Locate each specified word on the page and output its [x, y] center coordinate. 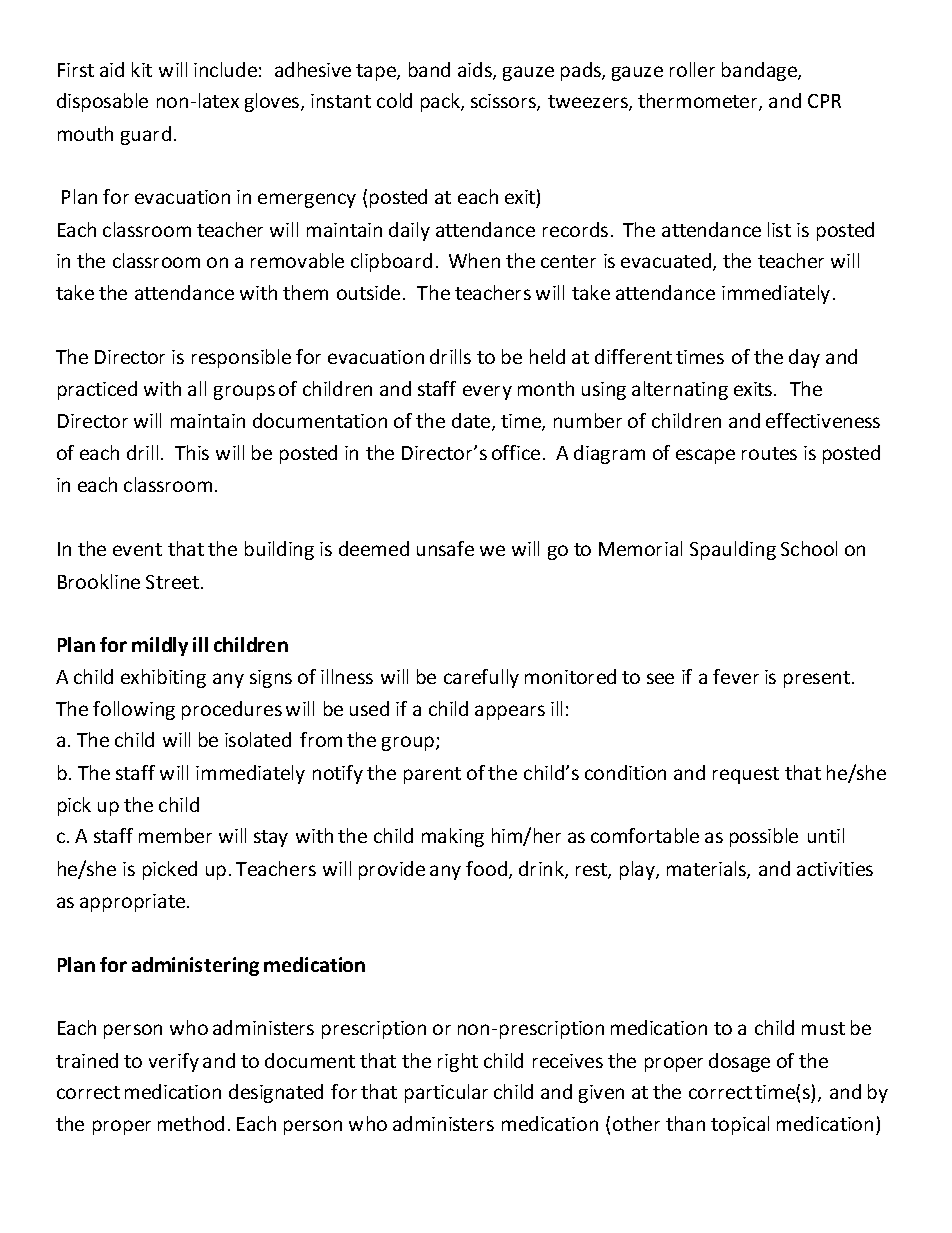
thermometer [699, 102]
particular [446, 1093]
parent [432, 775]
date [472, 422]
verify [174, 1062]
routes [769, 453]
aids [476, 71]
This [192, 452]
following [134, 710]
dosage [739, 1062]
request [746, 775]
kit [142, 69]
